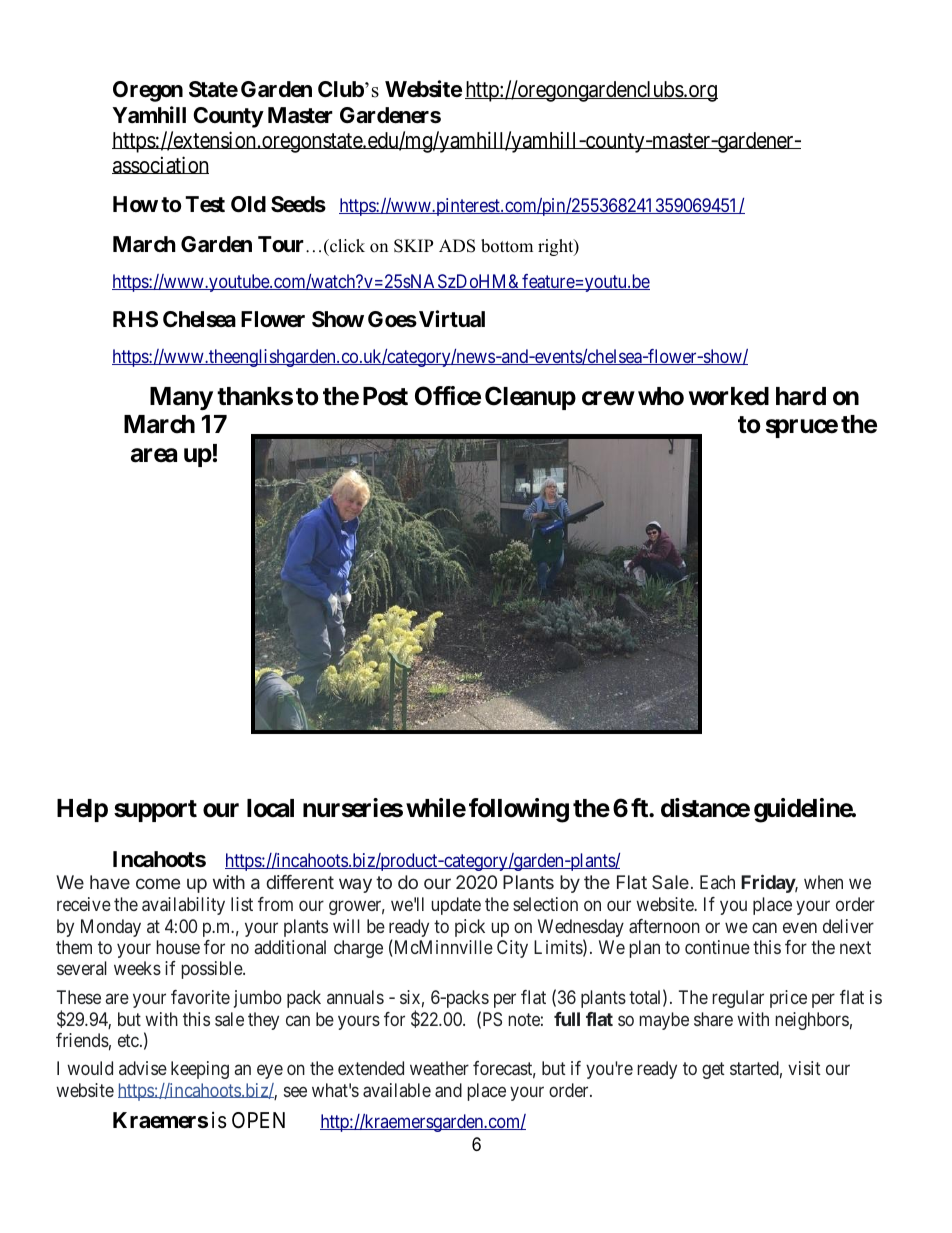 Image resolution: width=952 pixels, height=1233 pixels. Describe the element at coordinates (456, 906) in the image. I see `update` at that location.
